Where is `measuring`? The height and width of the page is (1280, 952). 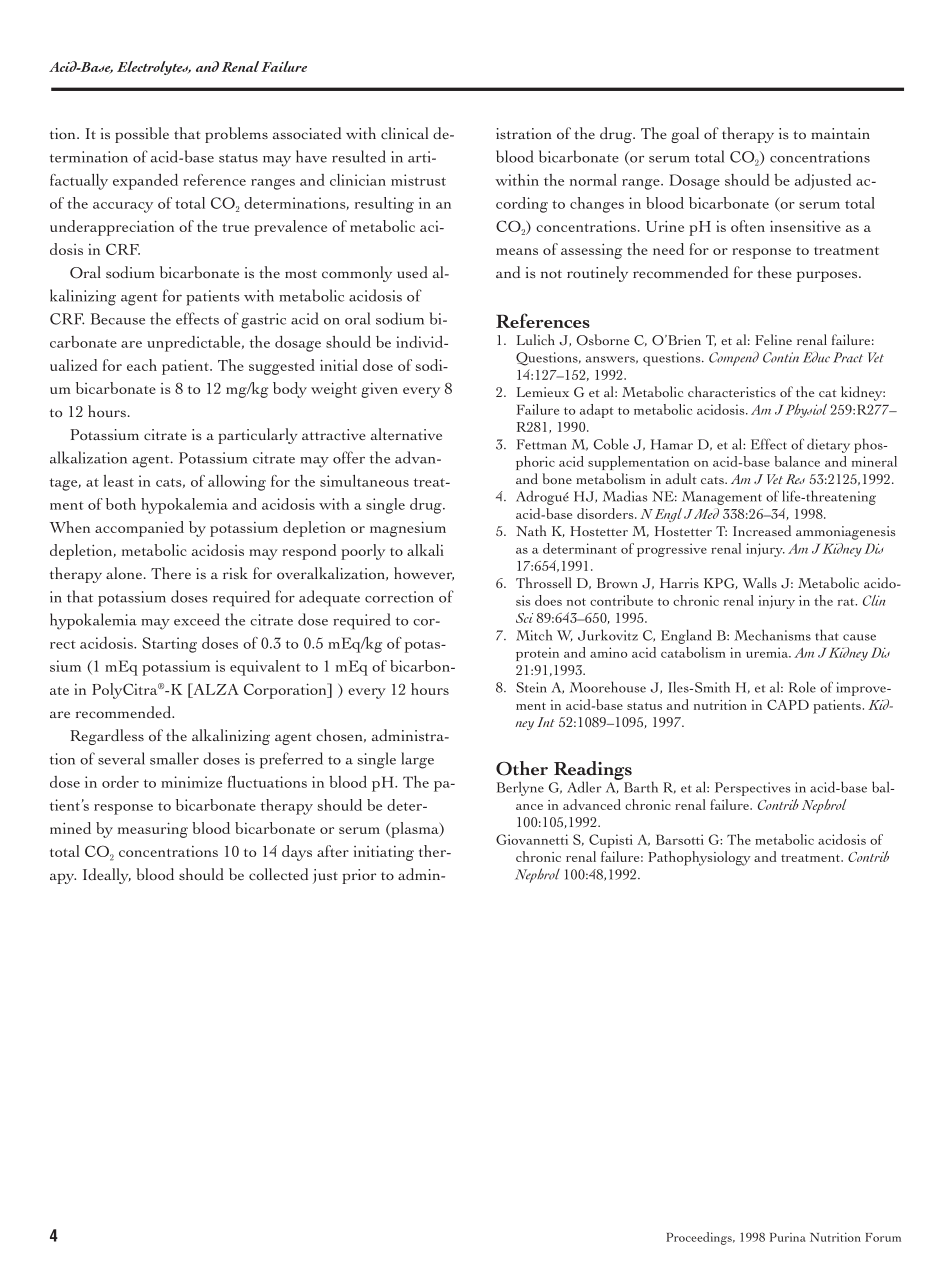 measuring is located at coordinates (153, 830).
